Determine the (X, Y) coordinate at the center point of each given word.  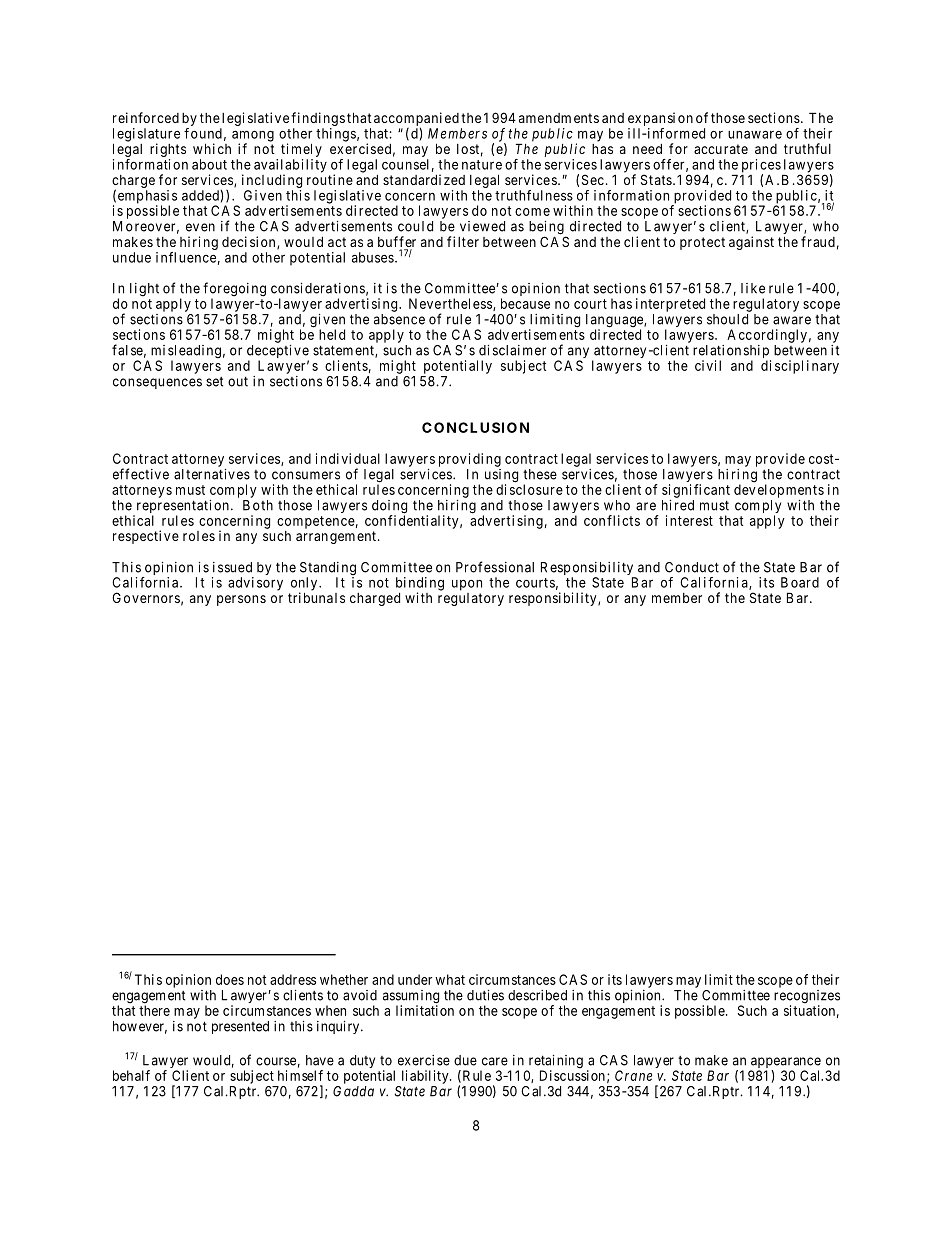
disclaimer (512, 350)
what (450, 979)
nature (482, 165)
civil (708, 365)
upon (467, 585)
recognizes (807, 998)
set (214, 382)
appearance (785, 1064)
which (212, 148)
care (495, 1061)
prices (761, 167)
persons (241, 600)
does (230, 979)
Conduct (692, 567)
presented (240, 1027)
